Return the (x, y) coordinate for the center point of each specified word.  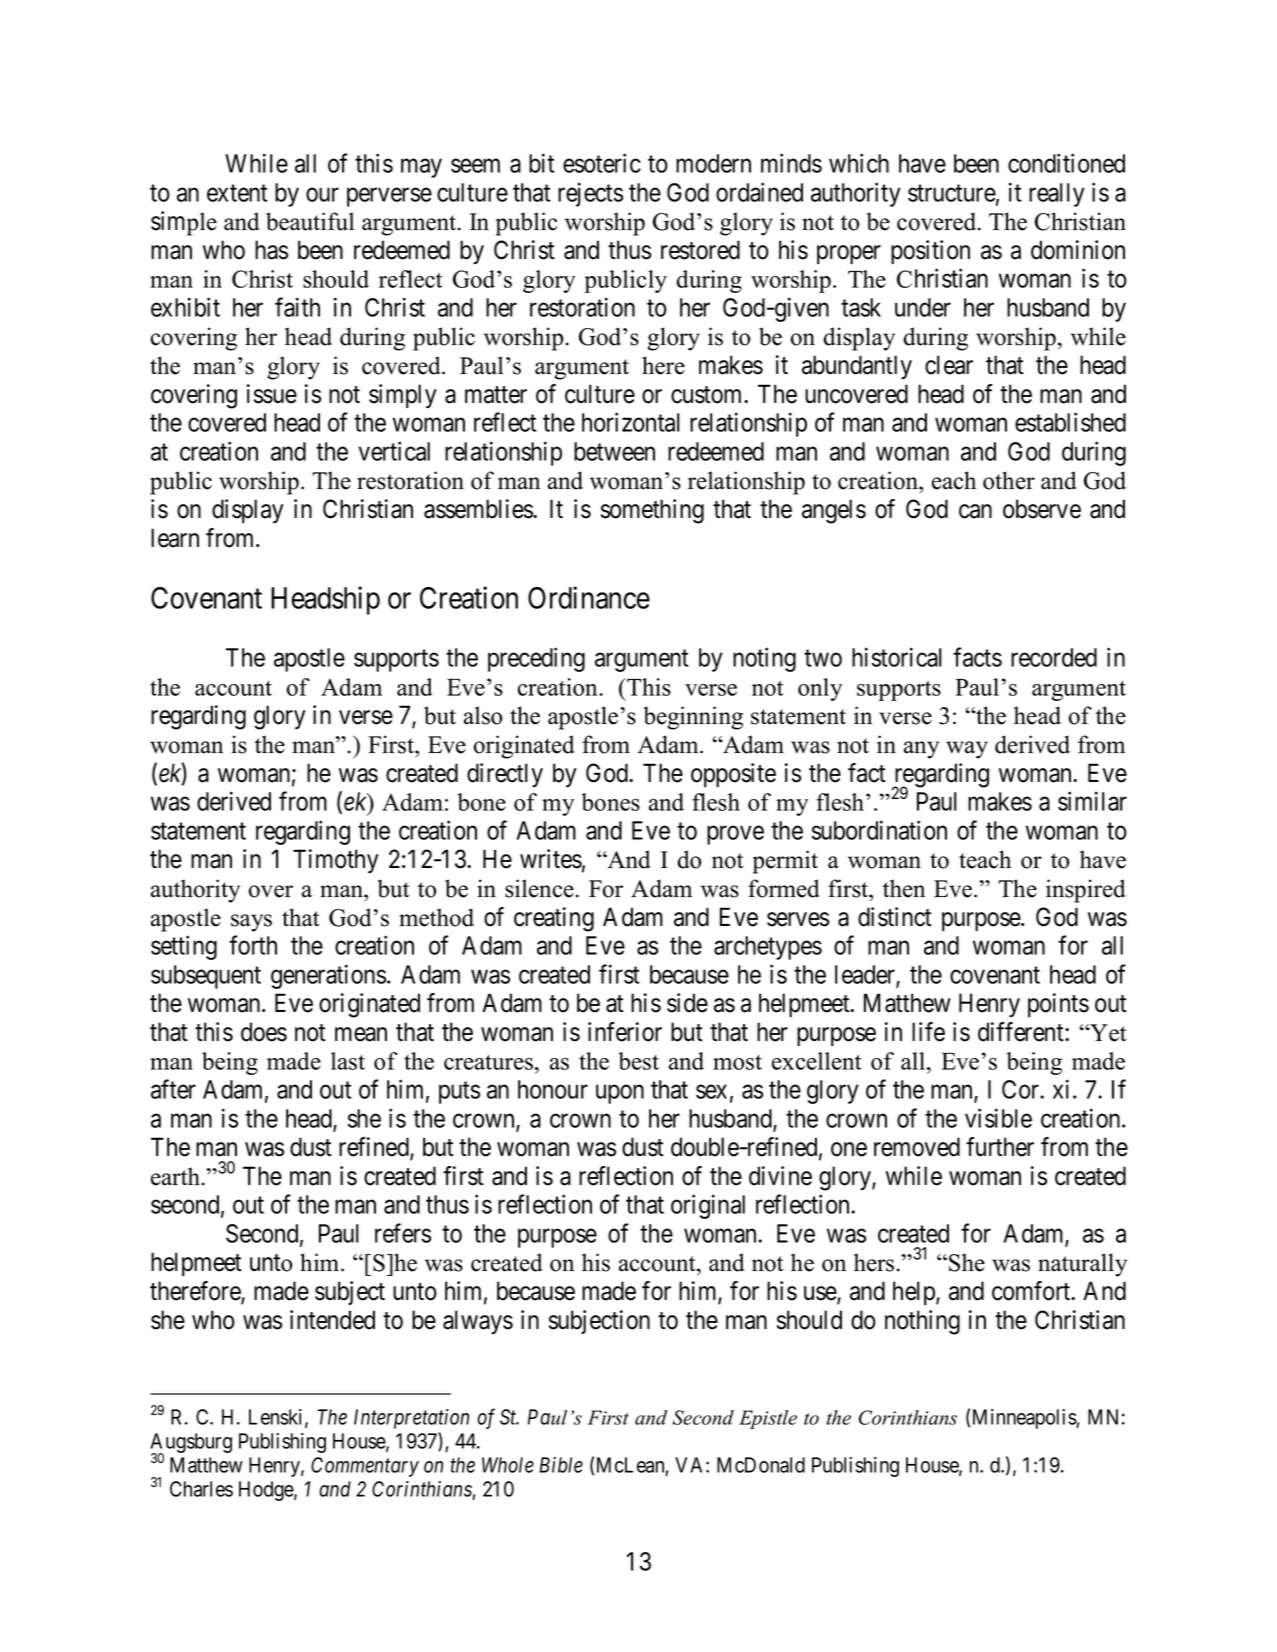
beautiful (310, 221)
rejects (590, 194)
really (1057, 195)
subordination (879, 830)
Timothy (336, 861)
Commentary (365, 1467)
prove (735, 835)
